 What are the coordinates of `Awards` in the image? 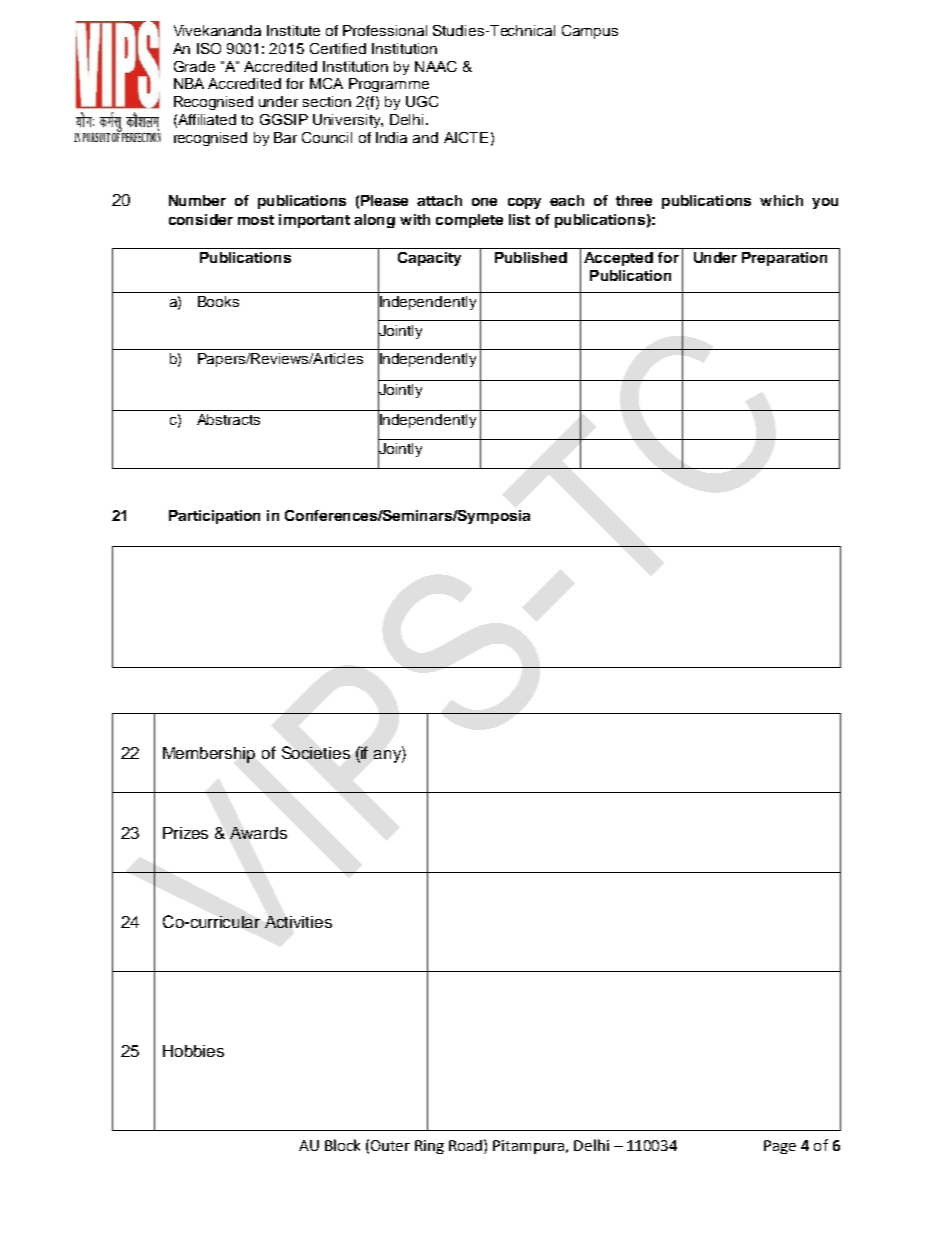 It's located at (258, 833).
